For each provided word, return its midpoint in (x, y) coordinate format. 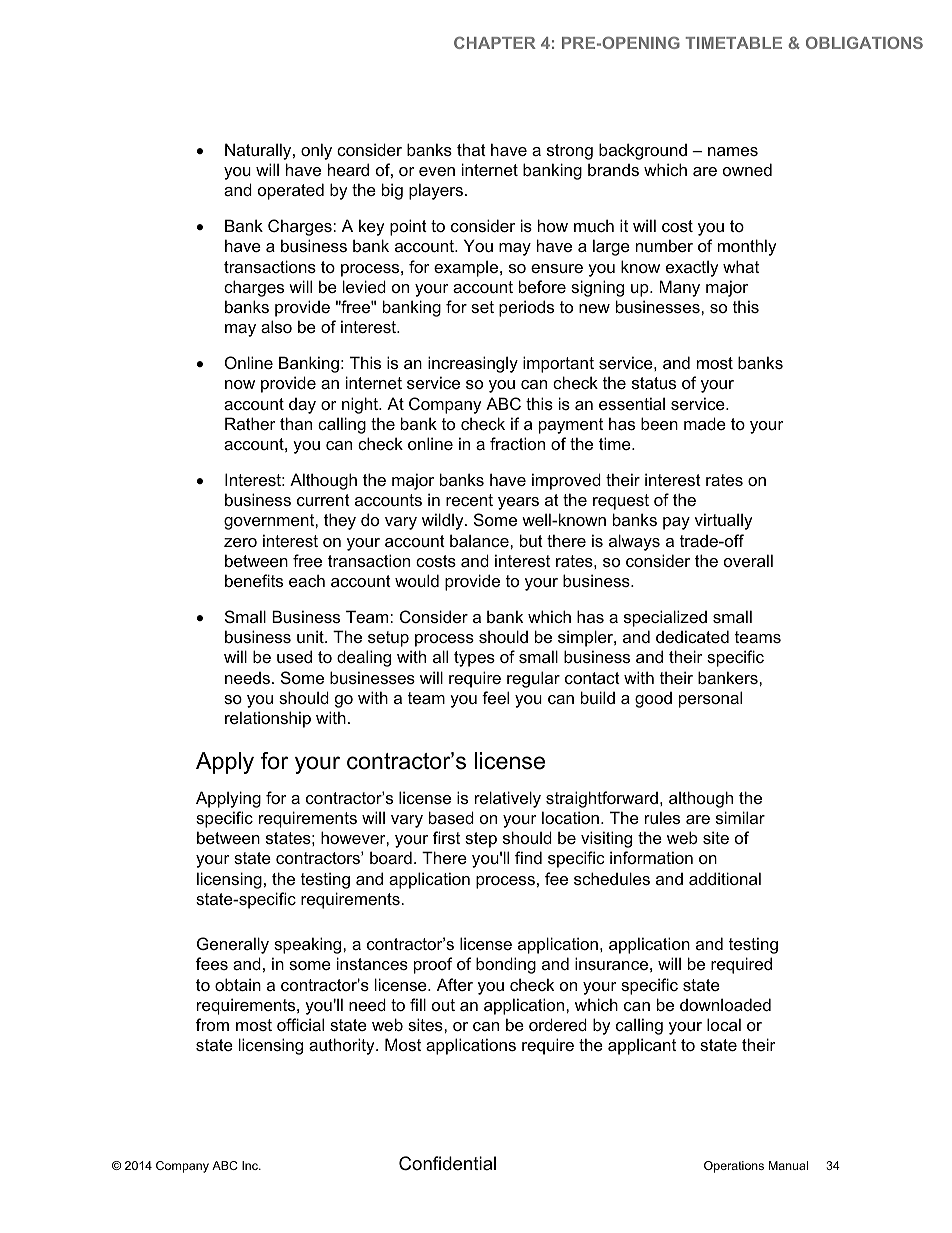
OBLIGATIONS (864, 42)
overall (748, 560)
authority (343, 1046)
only (316, 151)
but (531, 540)
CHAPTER (495, 42)
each (307, 580)
